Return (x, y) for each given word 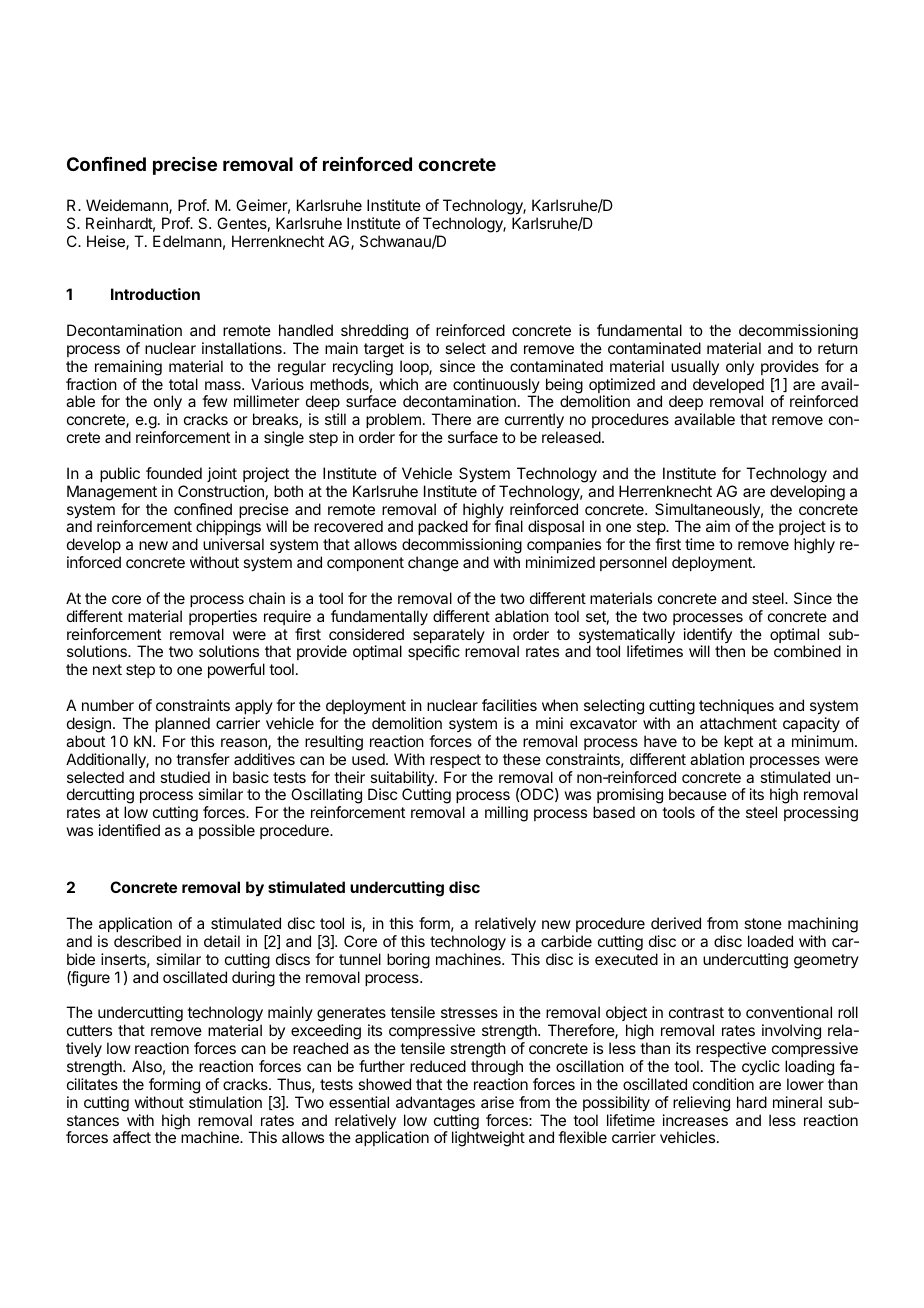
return (838, 348)
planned (182, 724)
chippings (229, 529)
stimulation (225, 1102)
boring (408, 961)
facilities (509, 705)
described (147, 941)
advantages (435, 1104)
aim (718, 526)
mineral (797, 1102)
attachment (738, 723)
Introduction (155, 294)
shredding (374, 332)
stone (763, 923)
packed (443, 529)
